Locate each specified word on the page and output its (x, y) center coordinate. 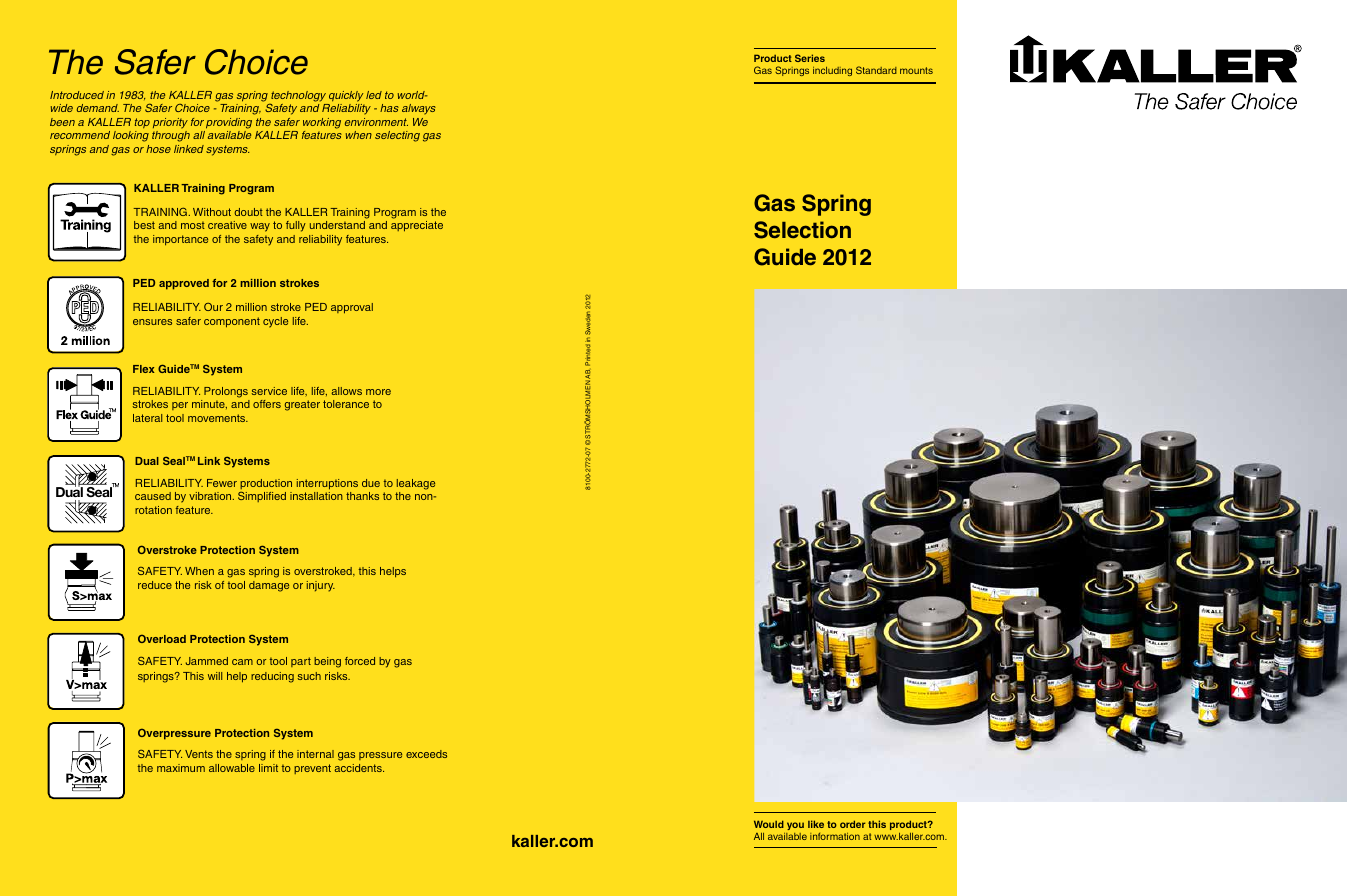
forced (360, 661)
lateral (147, 418)
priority (170, 123)
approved (184, 284)
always (419, 109)
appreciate (417, 226)
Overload (162, 638)
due (371, 483)
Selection (802, 230)
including (832, 71)
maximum (181, 768)
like (816, 824)
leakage (416, 484)
